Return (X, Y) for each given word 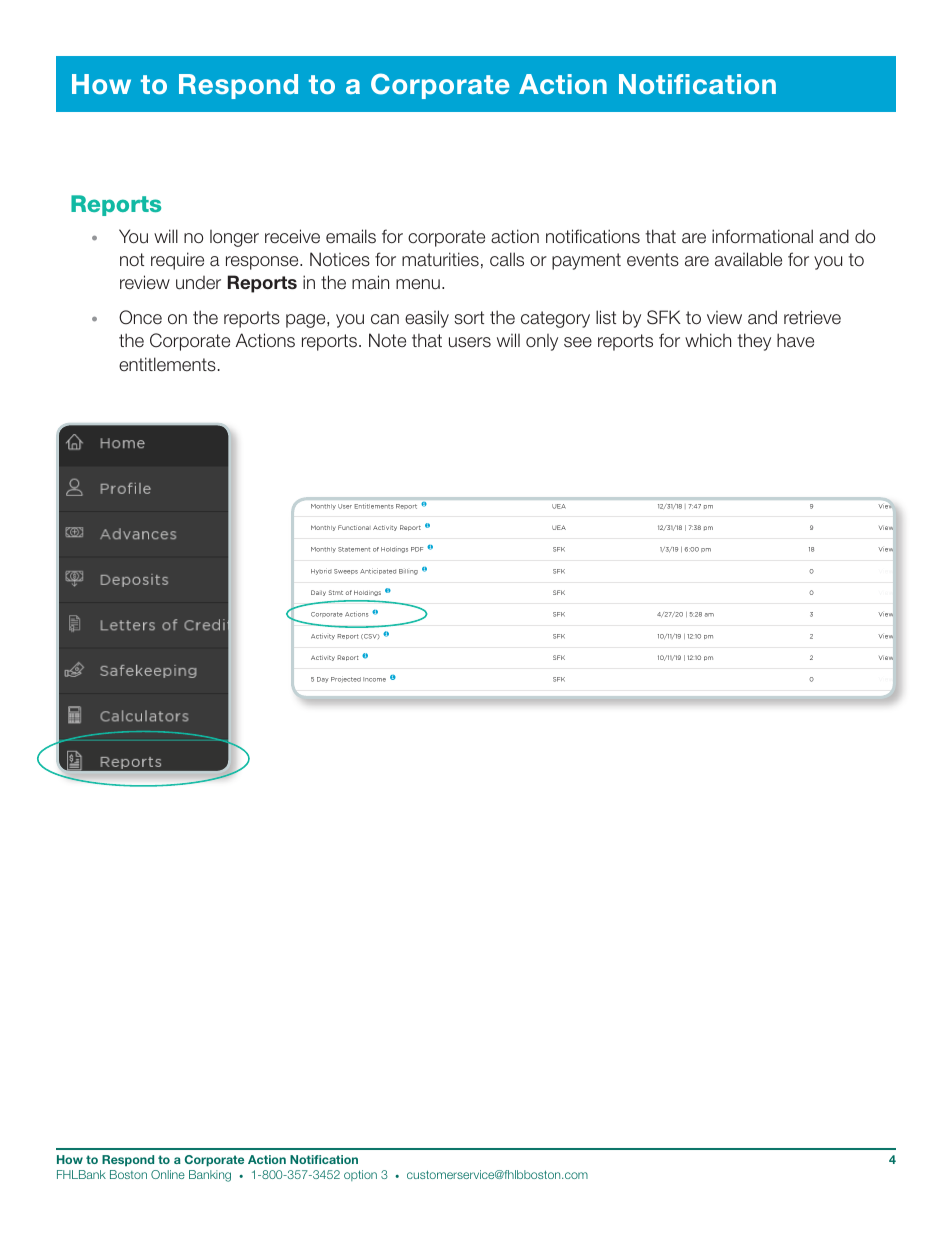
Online (168, 1174)
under (198, 283)
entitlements (167, 364)
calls (507, 259)
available (748, 259)
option (360, 1175)
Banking (210, 1176)
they (754, 342)
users (470, 342)
